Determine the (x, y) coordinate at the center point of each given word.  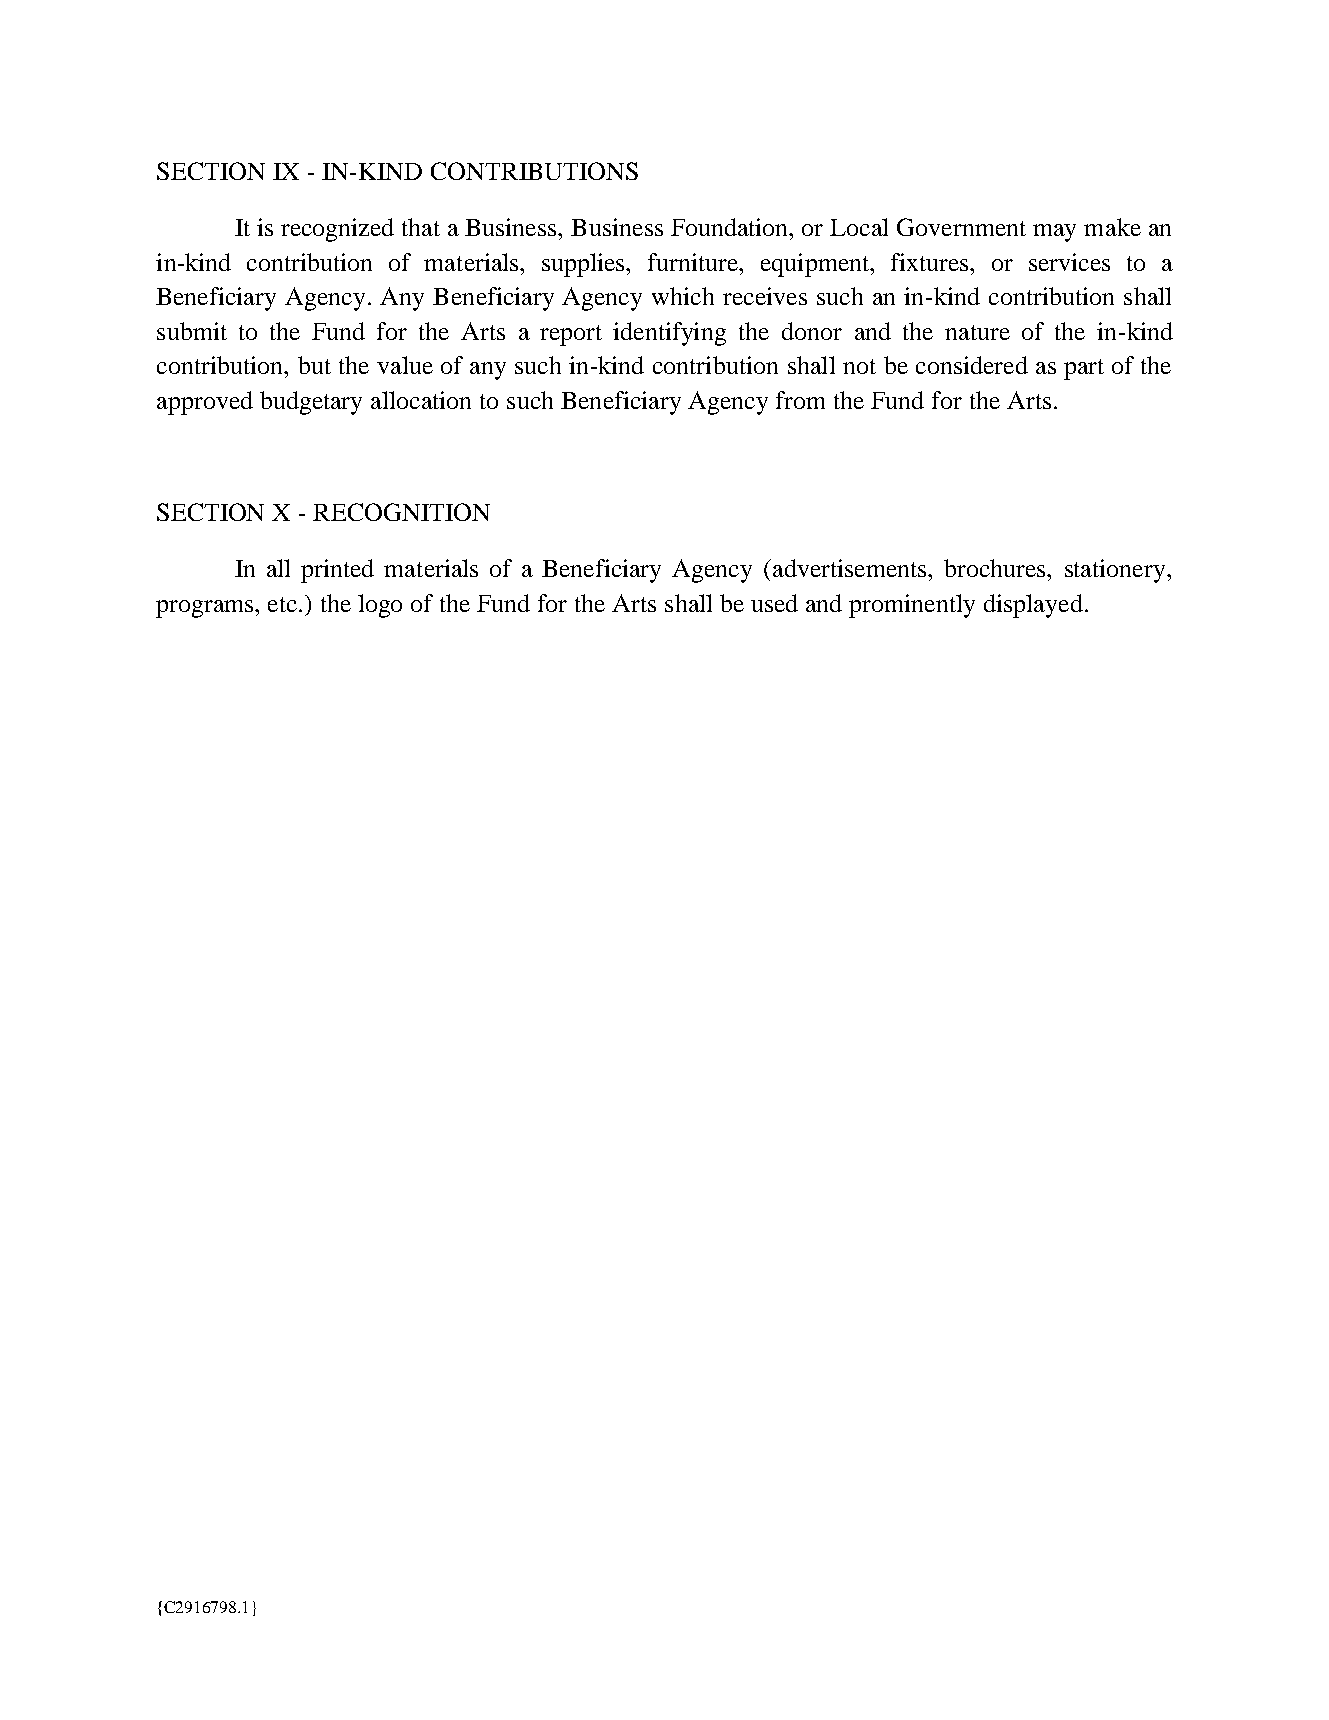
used (774, 603)
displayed (1033, 606)
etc (284, 604)
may (1054, 233)
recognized (337, 230)
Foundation (731, 227)
